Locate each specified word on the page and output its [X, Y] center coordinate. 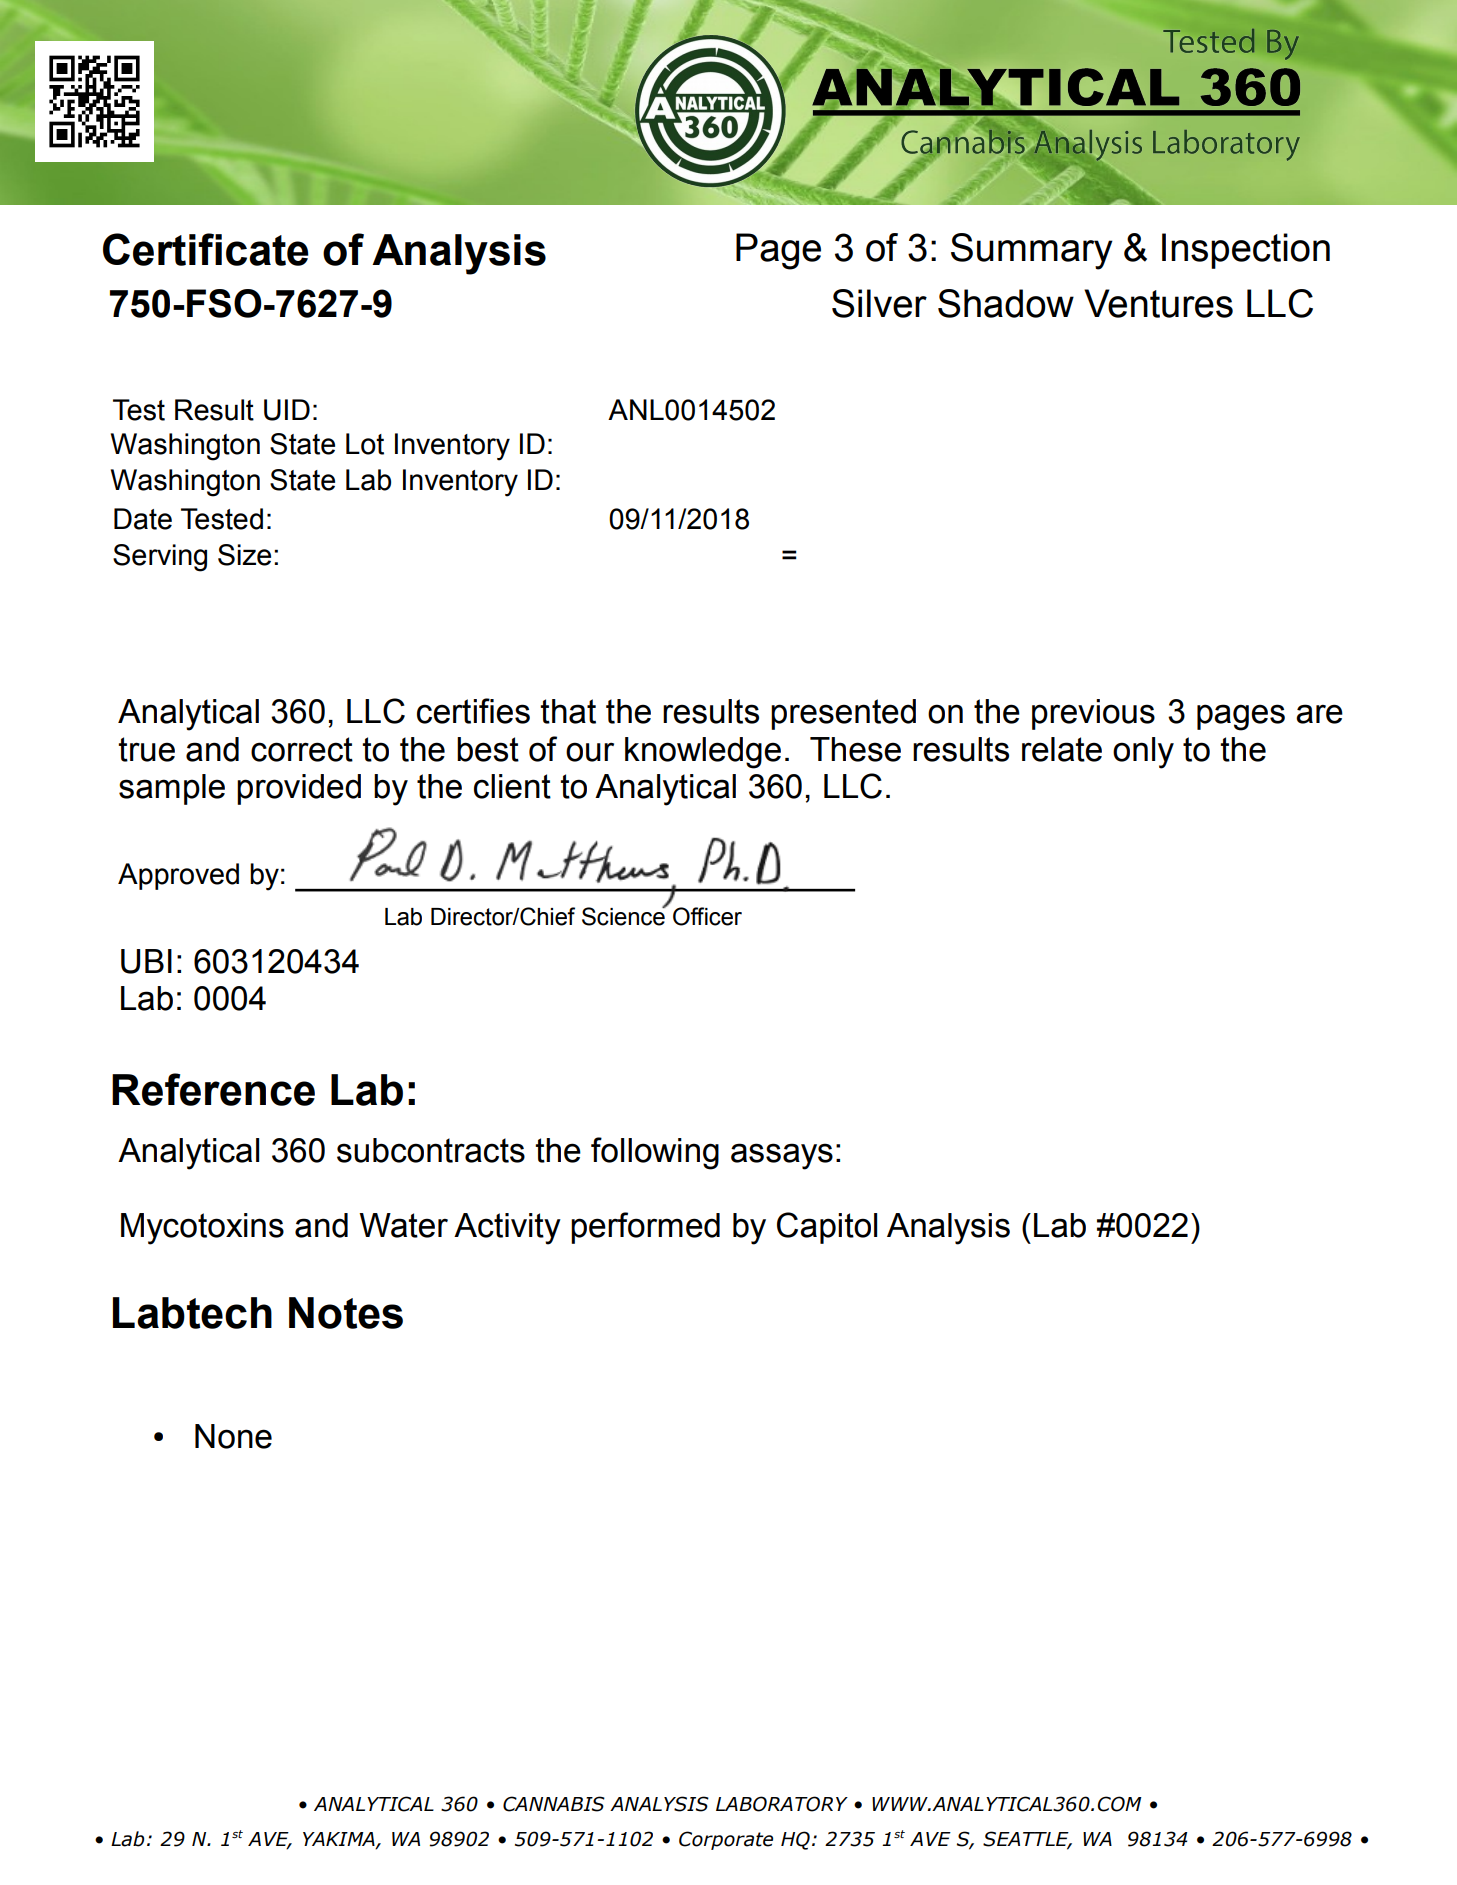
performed [645, 1228]
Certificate [206, 249]
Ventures [1158, 303]
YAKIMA [340, 1840]
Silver [879, 303]
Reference [213, 1089]
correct [302, 749]
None [233, 1436]
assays [782, 1156]
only [1143, 753]
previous [1093, 714]
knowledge [703, 753]
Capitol [827, 1228]
